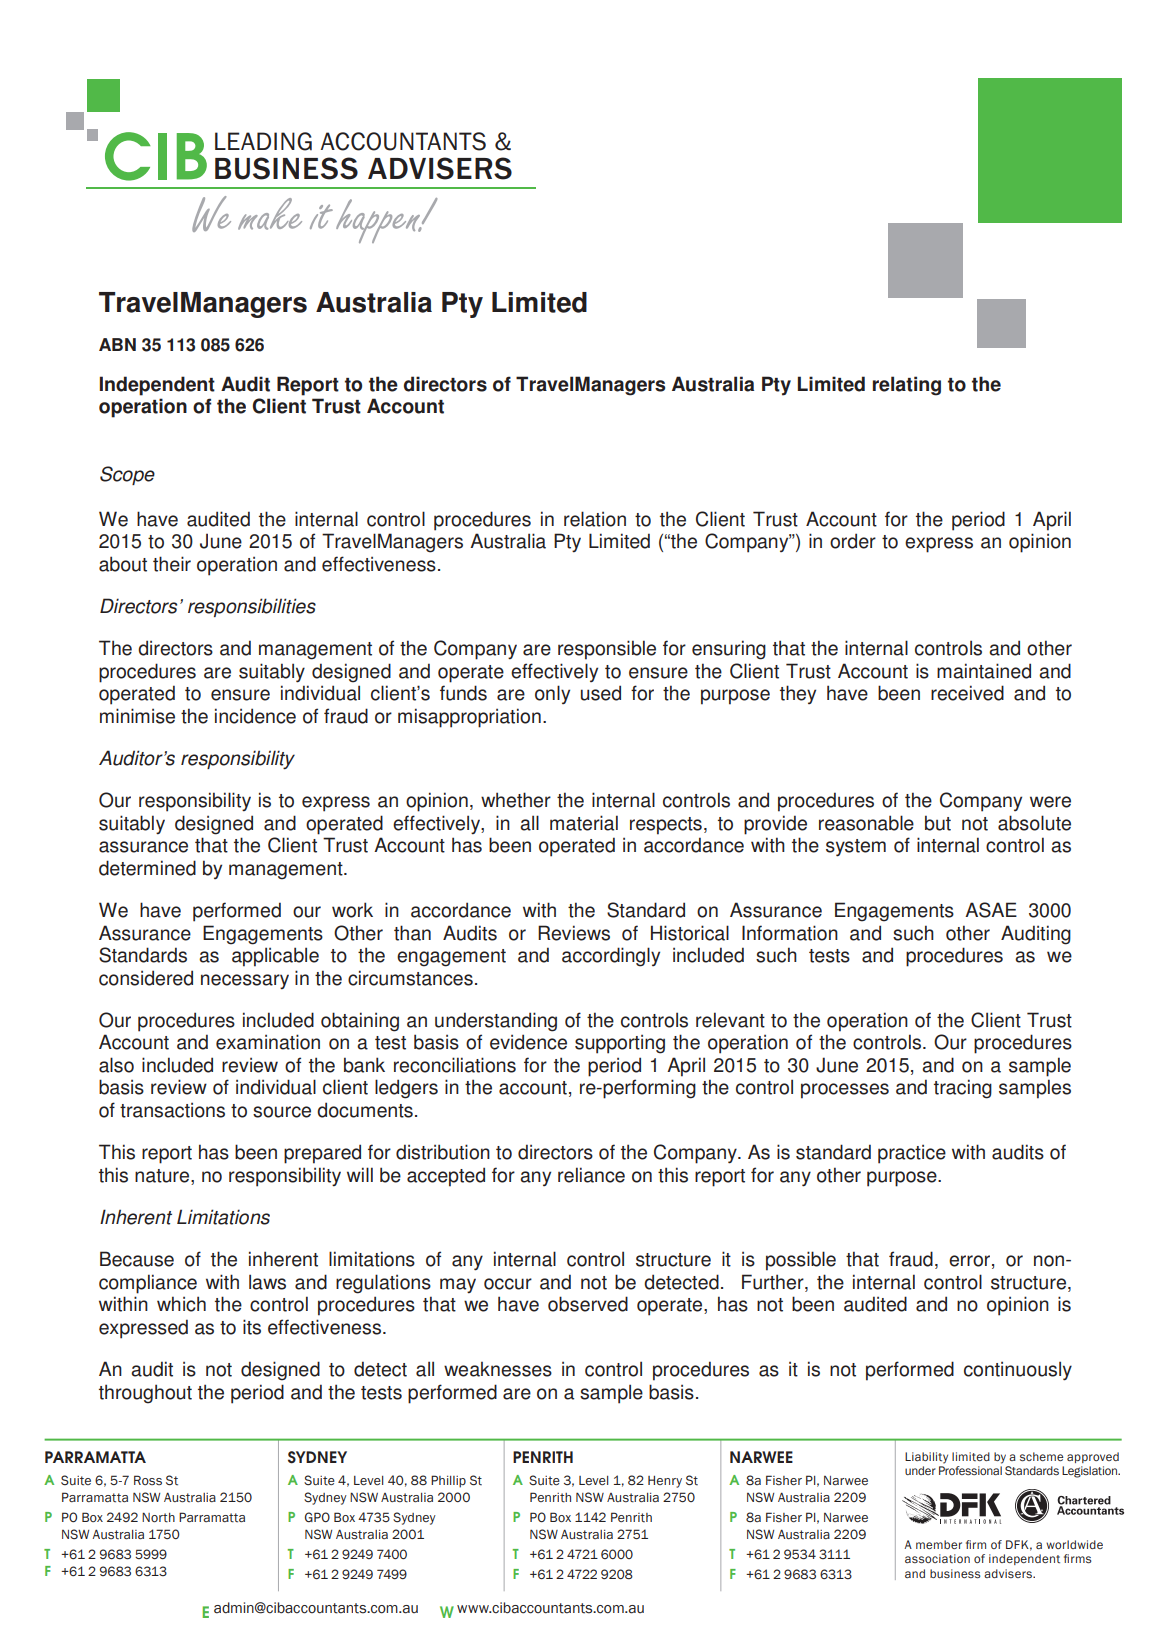 This screenshot has height=1651, width=1166. Describe the element at coordinates (907, 386) in the screenshot. I see `relating` at that location.
